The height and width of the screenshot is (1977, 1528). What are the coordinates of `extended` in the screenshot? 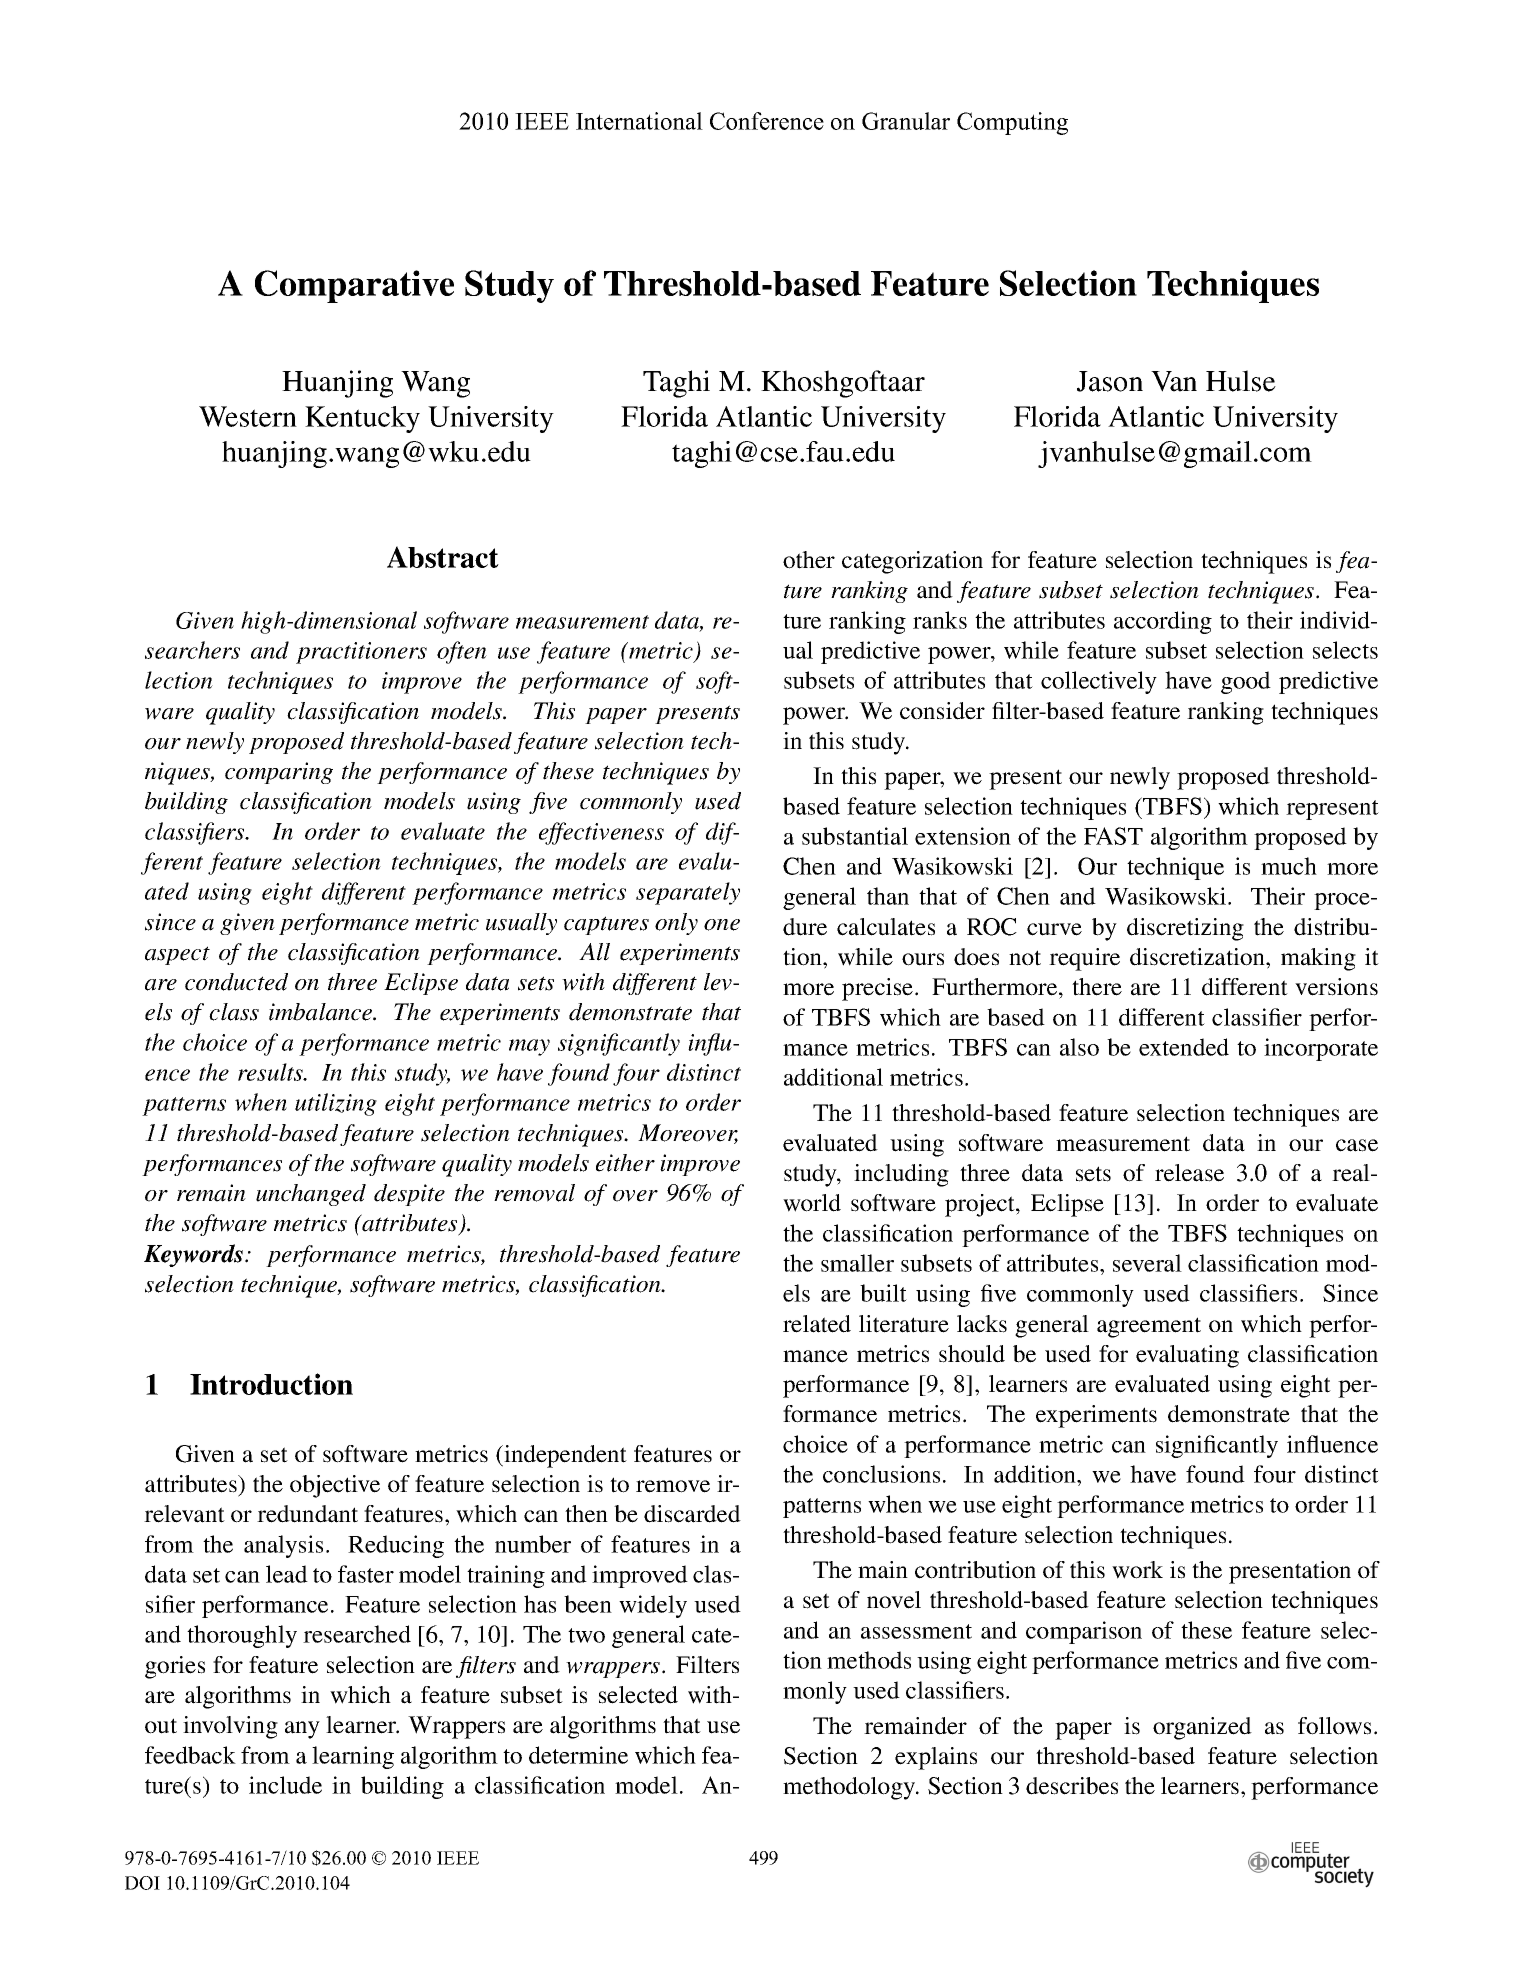 It's located at (1184, 1047).
